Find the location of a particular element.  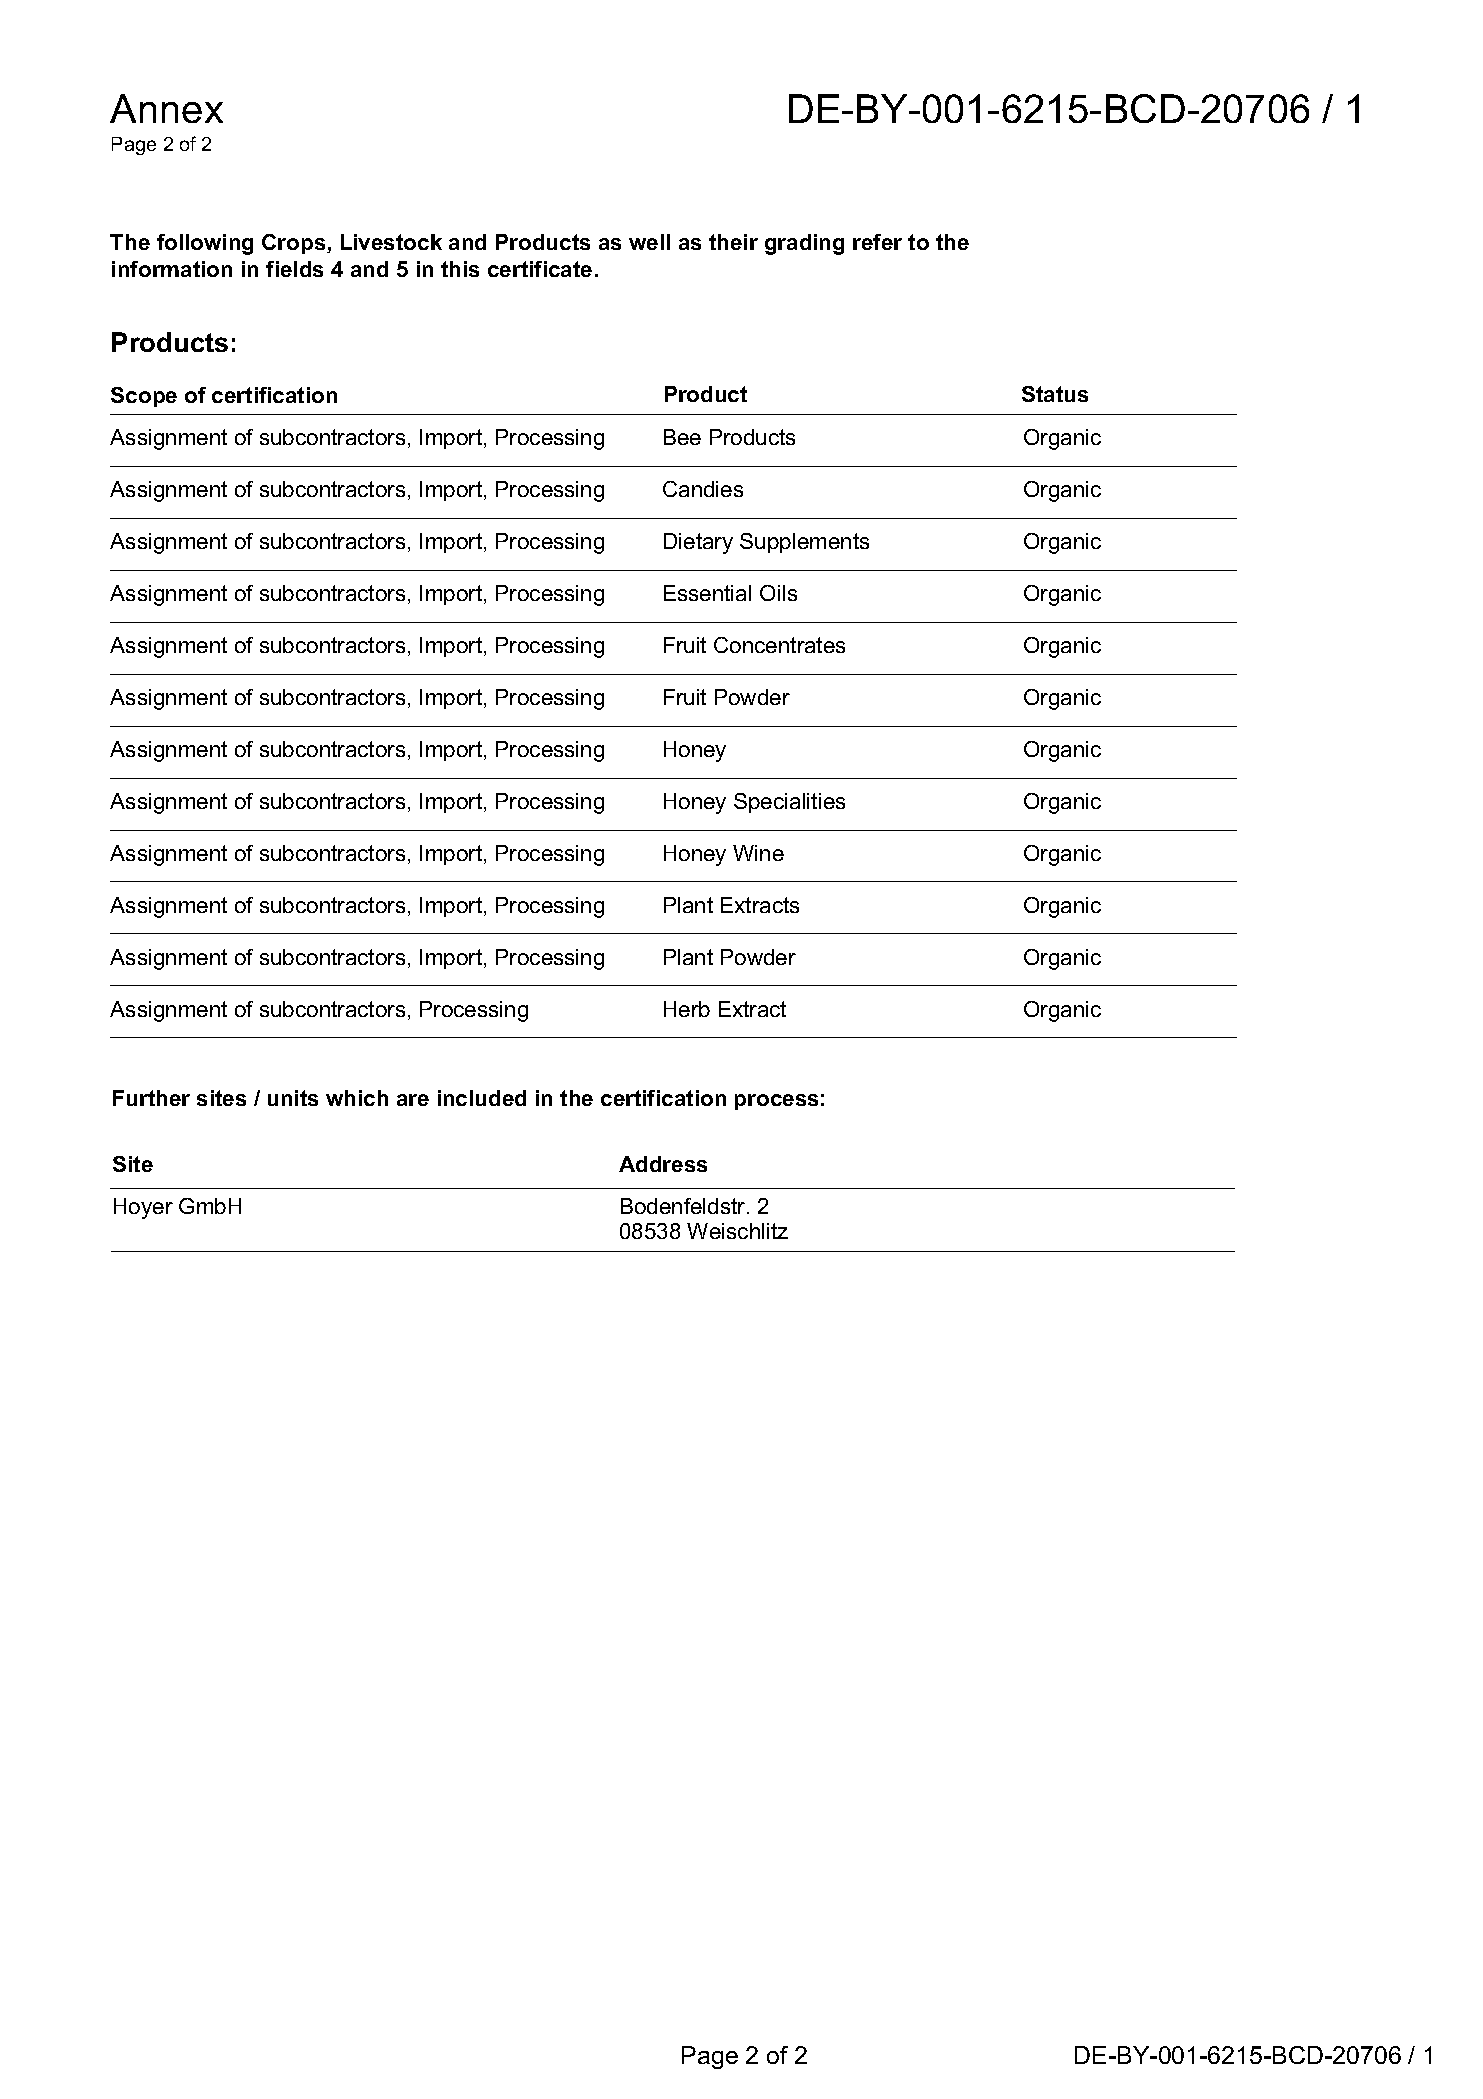

Annex is located at coordinates (166, 108).
